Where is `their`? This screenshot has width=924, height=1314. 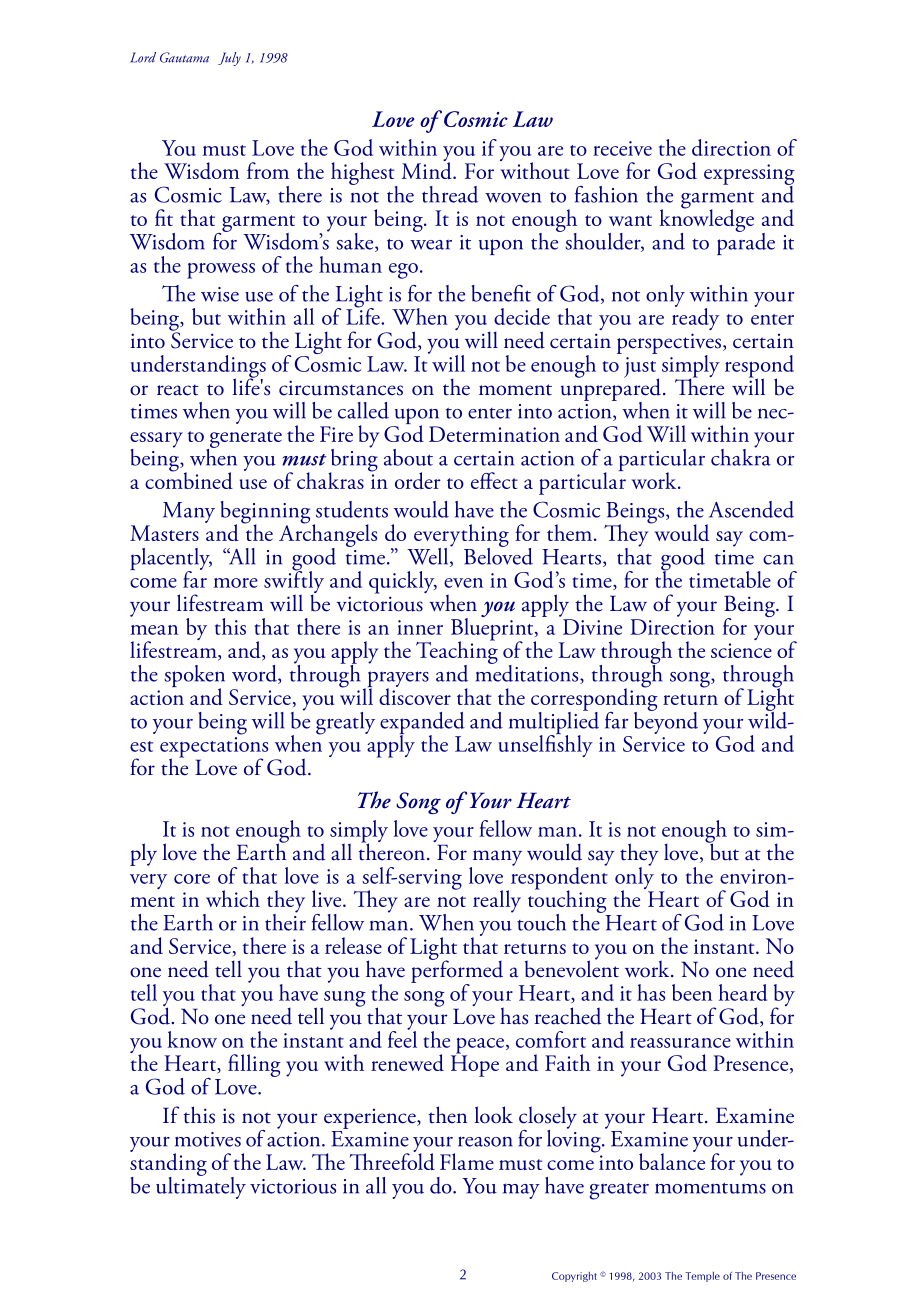 their is located at coordinates (285, 921).
